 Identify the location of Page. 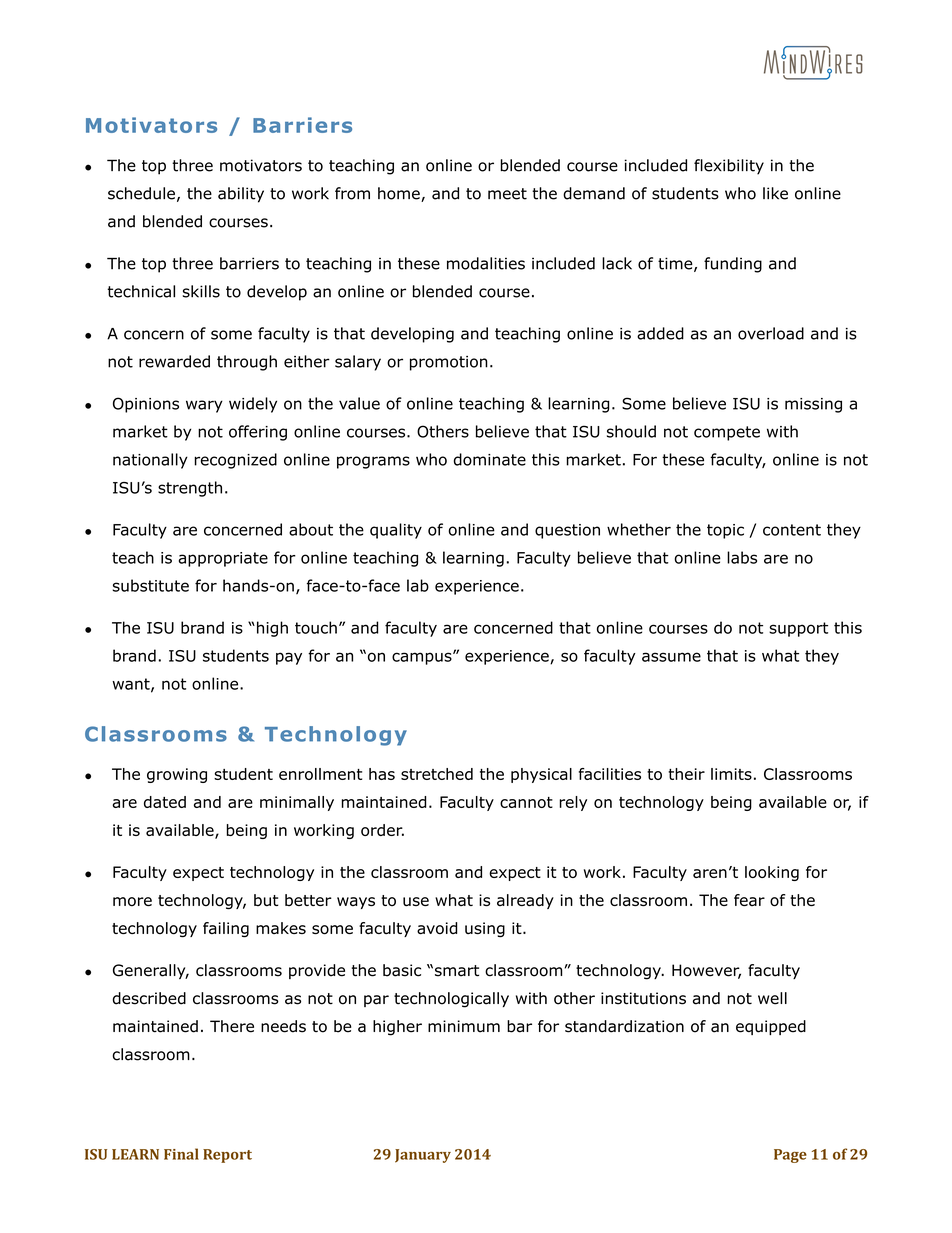
(790, 1156).
